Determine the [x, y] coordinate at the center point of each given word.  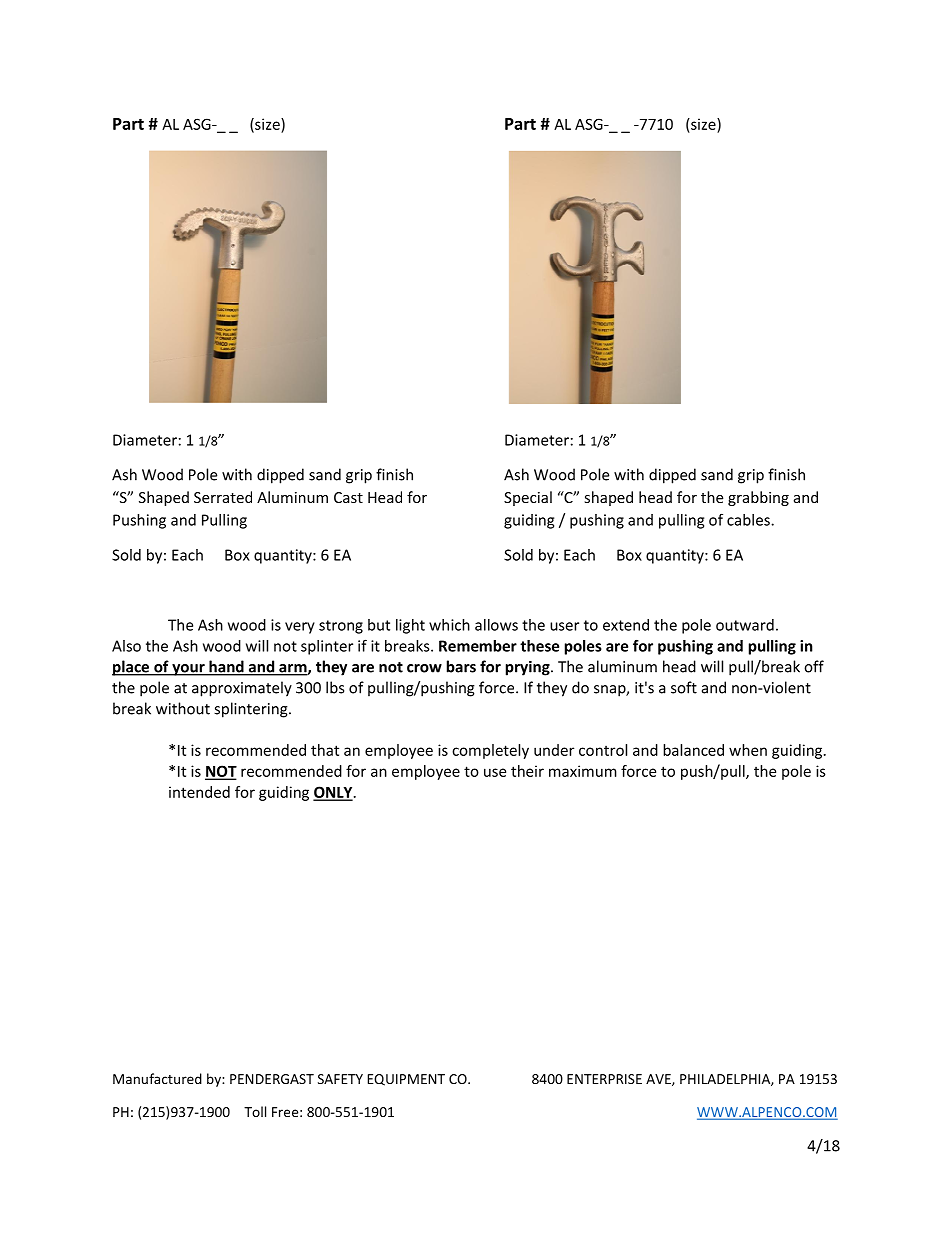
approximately [242, 689]
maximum [583, 771]
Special [528, 498]
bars [461, 666]
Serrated [223, 497]
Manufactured [157, 1078]
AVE [659, 1080]
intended [199, 792]
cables [749, 520]
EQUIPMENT [406, 1080]
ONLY [334, 793]
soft [684, 687]
